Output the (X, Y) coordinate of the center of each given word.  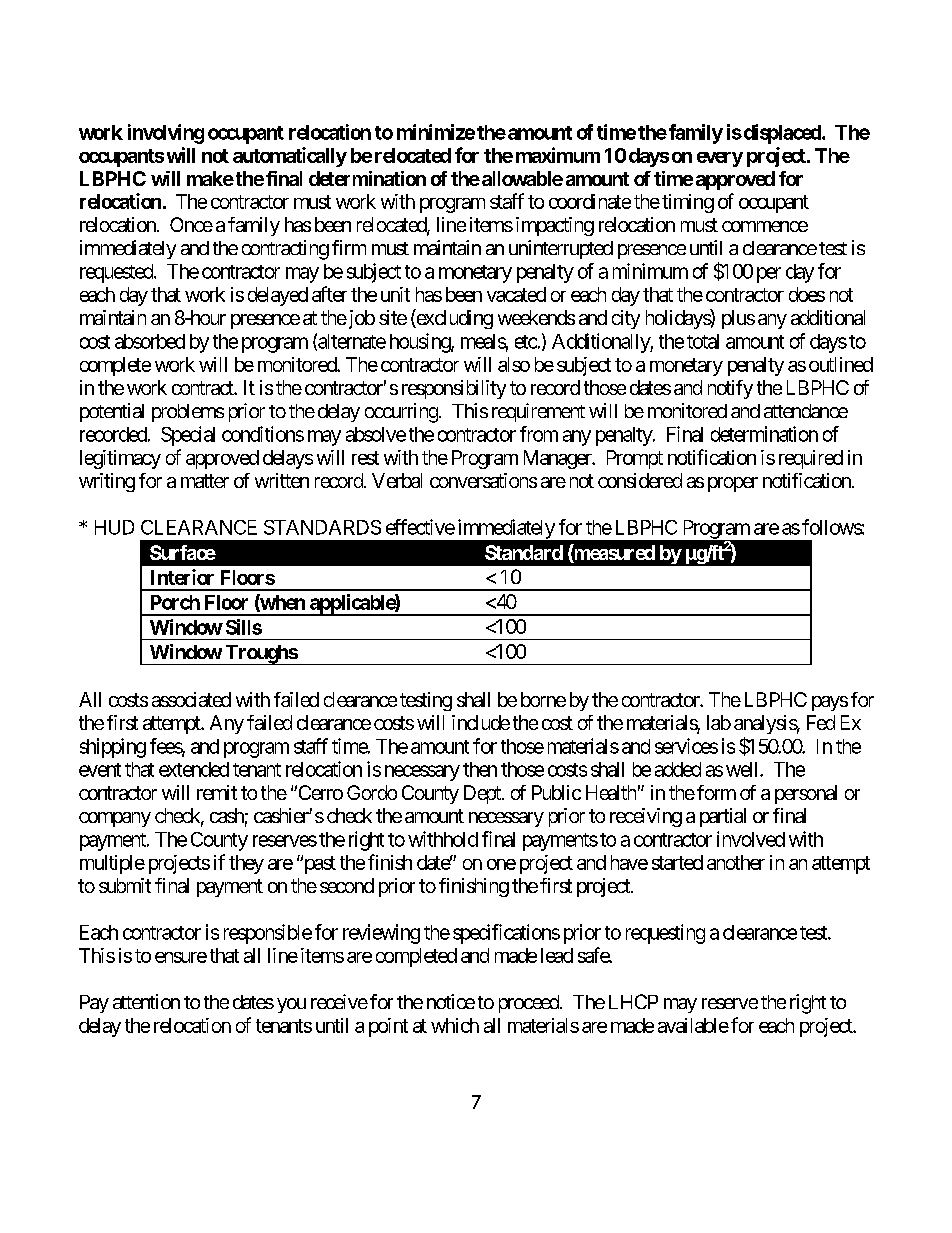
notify (730, 389)
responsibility (454, 389)
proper (733, 484)
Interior (182, 577)
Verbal (397, 480)
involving (166, 134)
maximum (558, 155)
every (720, 159)
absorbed (150, 341)
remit (217, 792)
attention (146, 1001)
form (716, 792)
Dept (483, 794)
